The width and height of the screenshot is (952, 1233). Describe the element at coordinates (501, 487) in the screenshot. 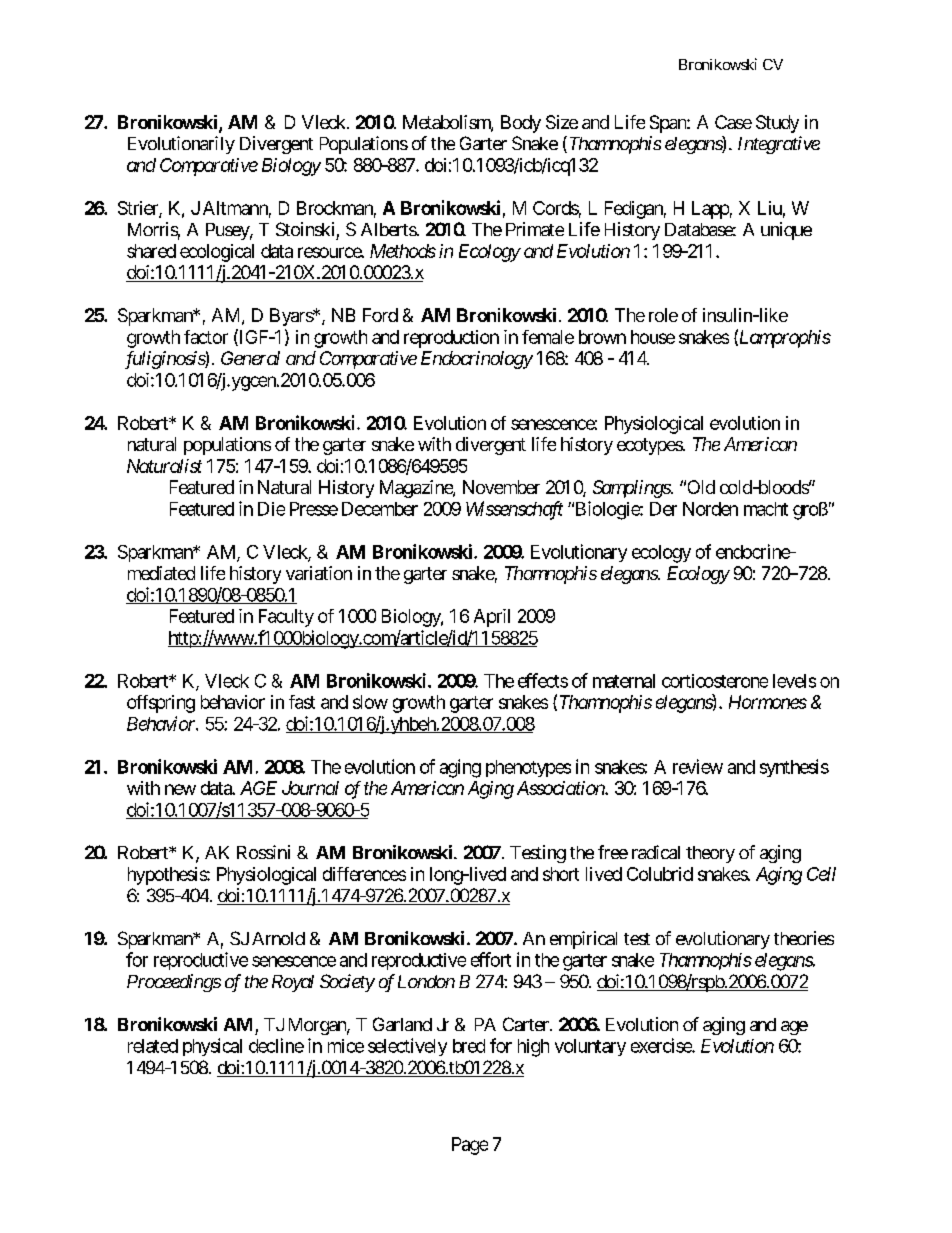

I see `November` at that location.
